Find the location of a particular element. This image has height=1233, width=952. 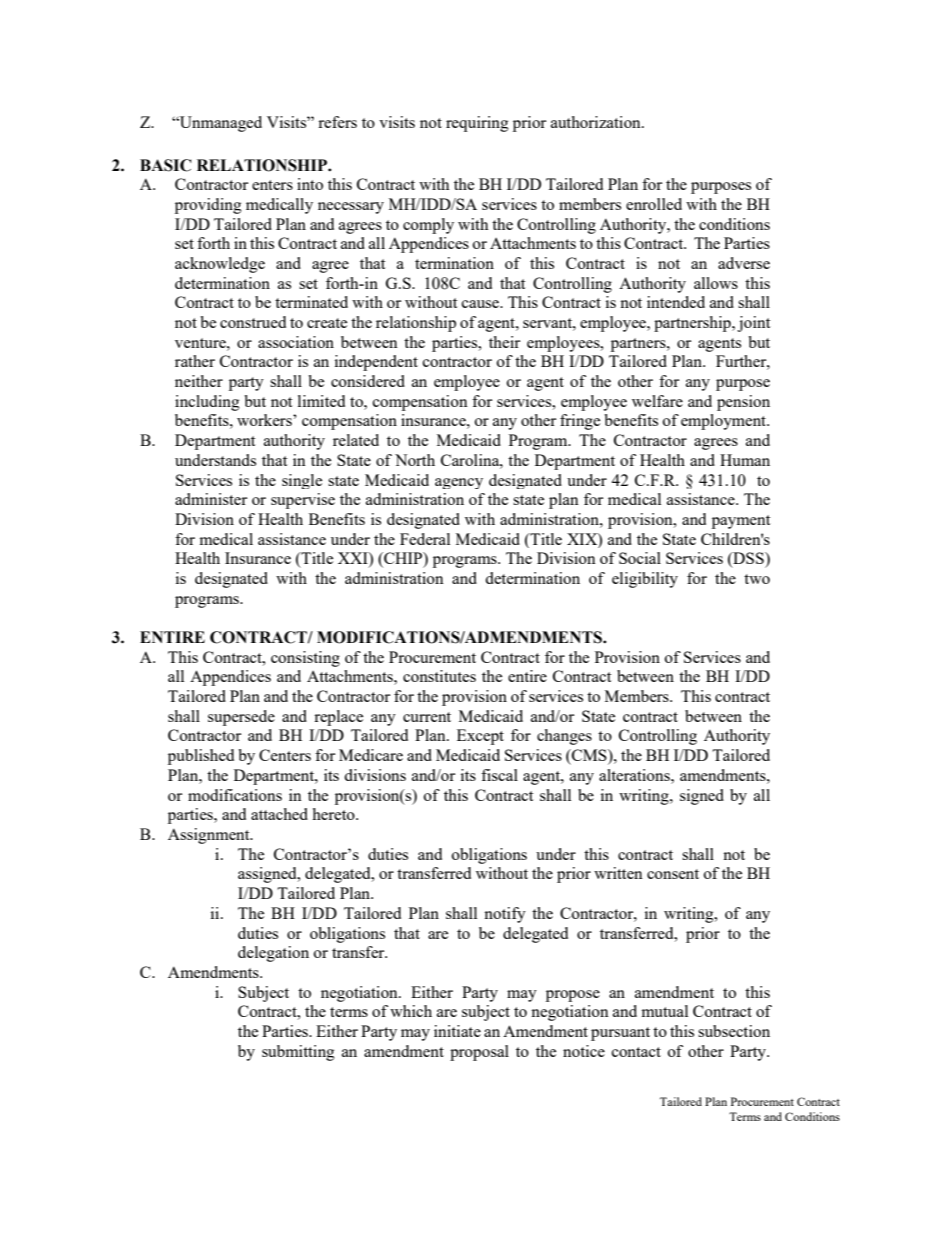

Except is located at coordinates (480, 737).
